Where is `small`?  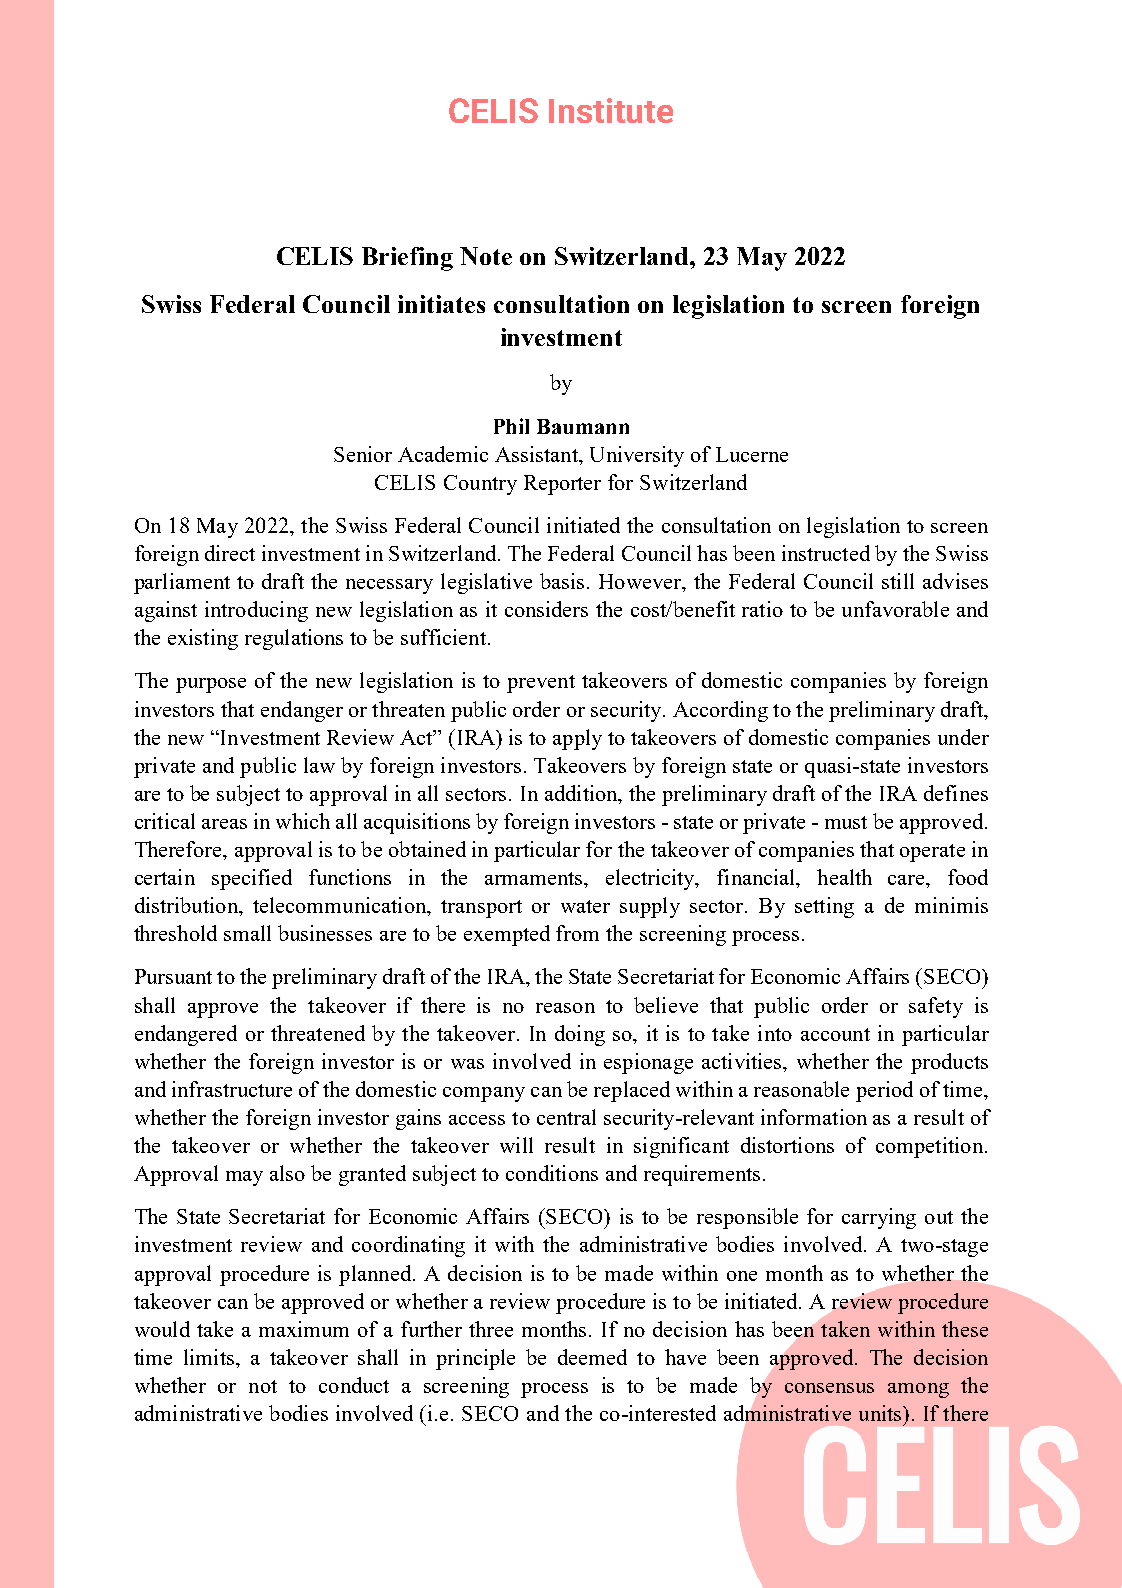
small is located at coordinates (247, 933).
